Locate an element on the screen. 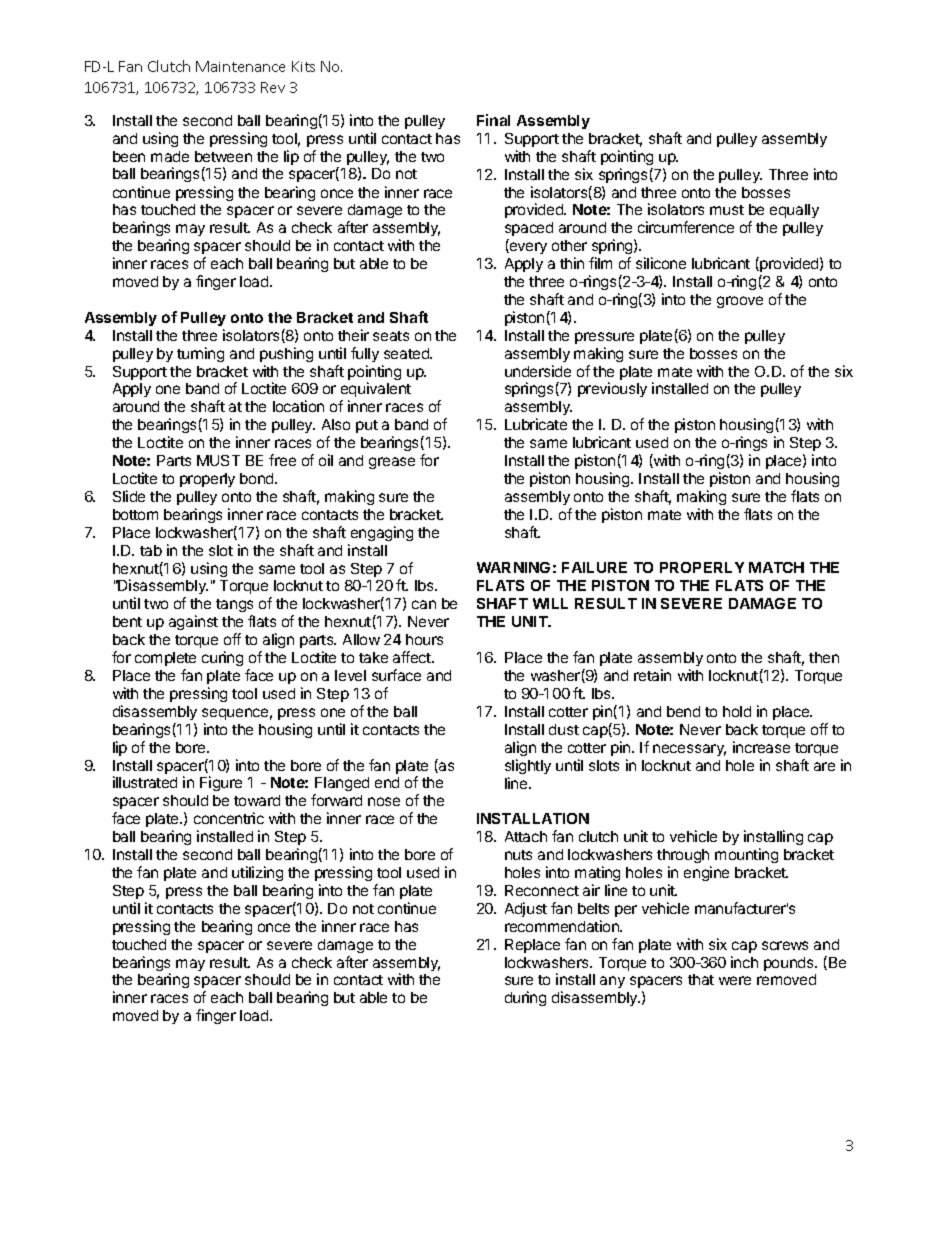 The image size is (952, 1233). Figure is located at coordinates (221, 783).
